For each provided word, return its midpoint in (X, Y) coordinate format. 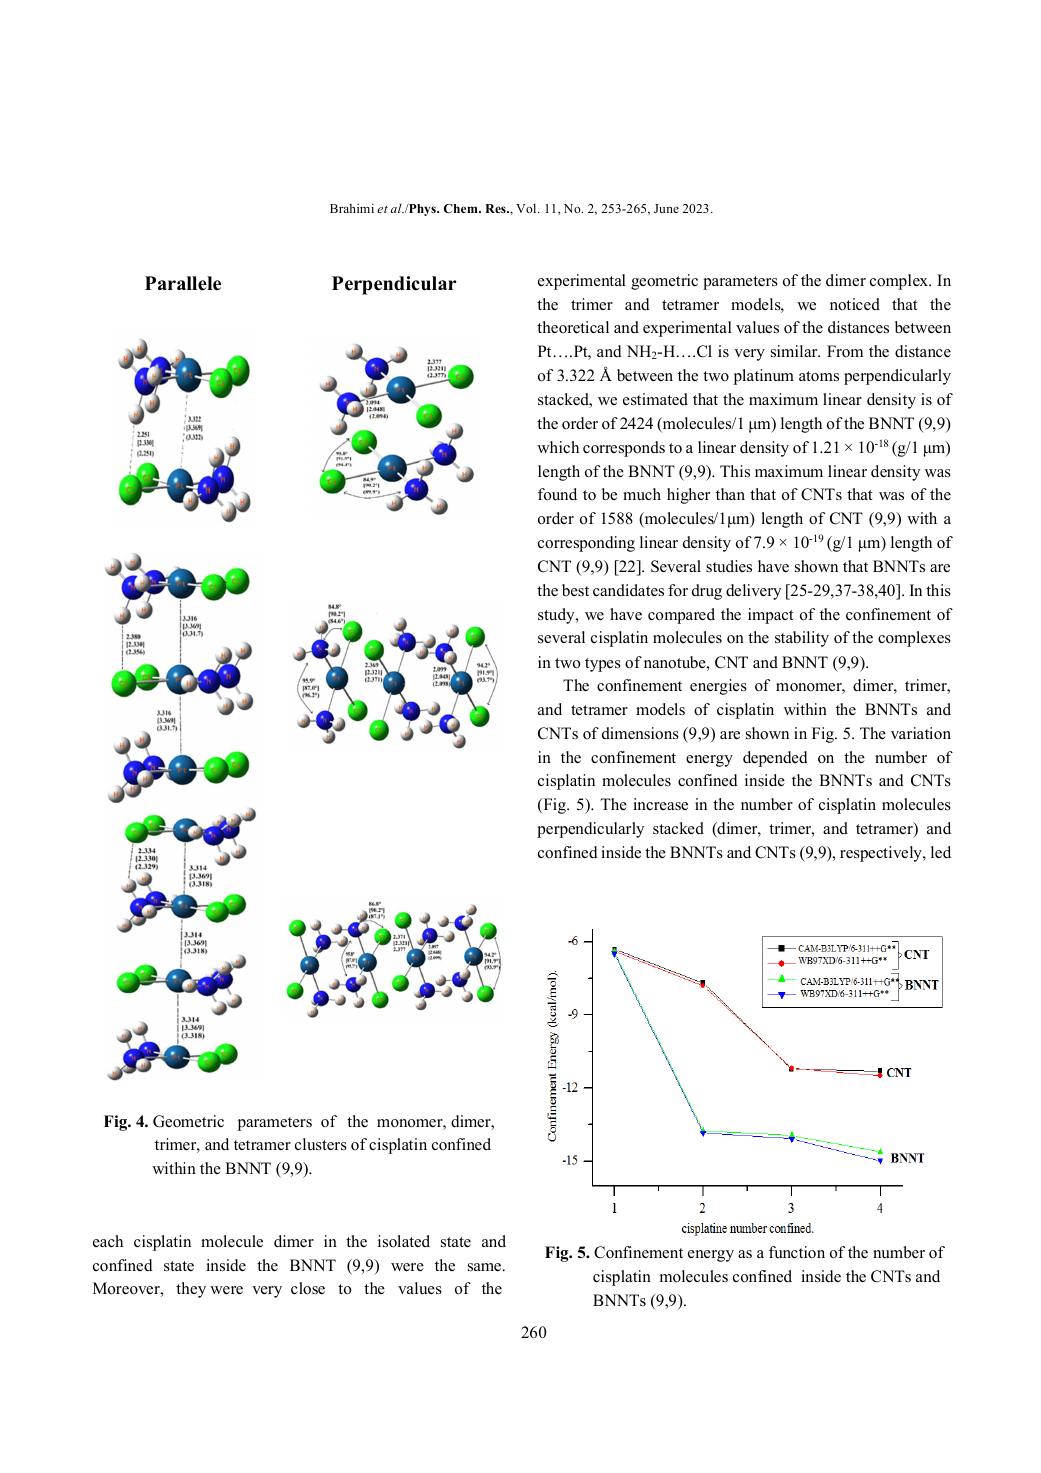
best (575, 590)
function (797, 1252)
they (191, 1290)
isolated (404, 1241)
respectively (882, 854)
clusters (321, 1144)
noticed (855, 304)
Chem (462, 208)
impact (770, 616)
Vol (527, 208)
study (557, 616)
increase (660, 804)
